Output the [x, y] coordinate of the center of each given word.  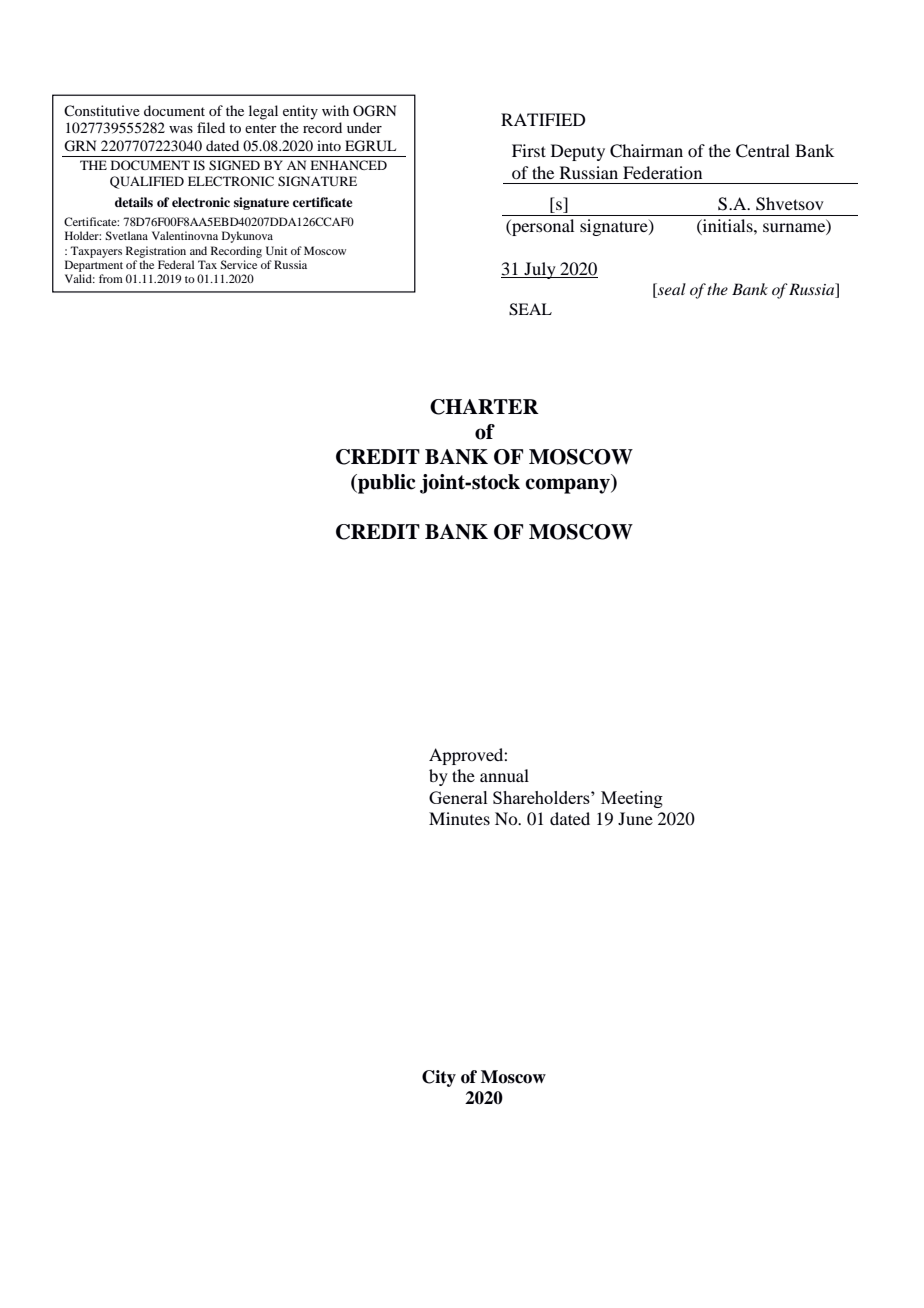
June [635, 818]
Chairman [646, 151]
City [439, 1078]
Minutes [459, 818]
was [181, 129]
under [364, 127]
